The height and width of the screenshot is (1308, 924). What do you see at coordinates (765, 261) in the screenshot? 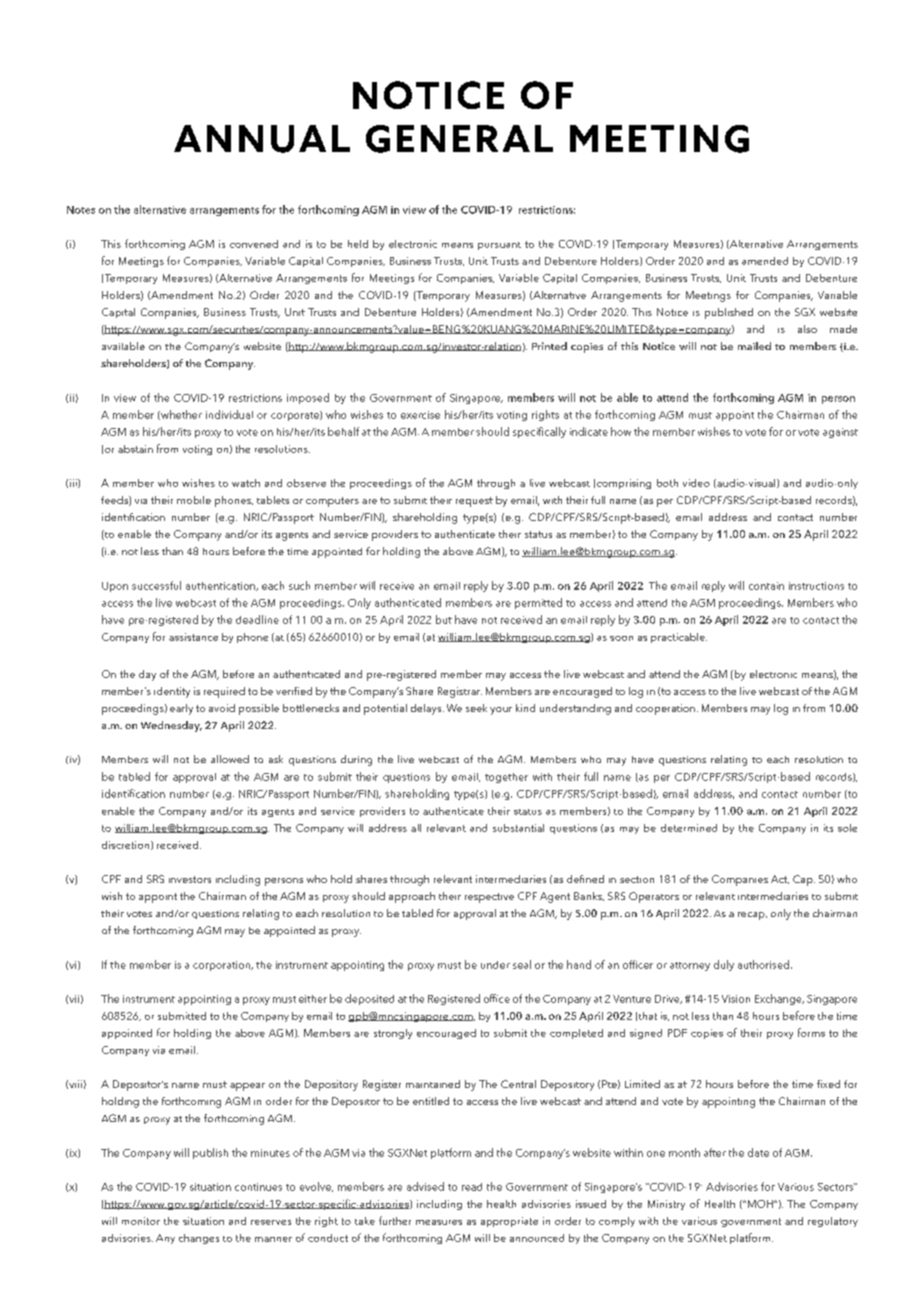
I see `amended` at bounding box center [765, 261].
